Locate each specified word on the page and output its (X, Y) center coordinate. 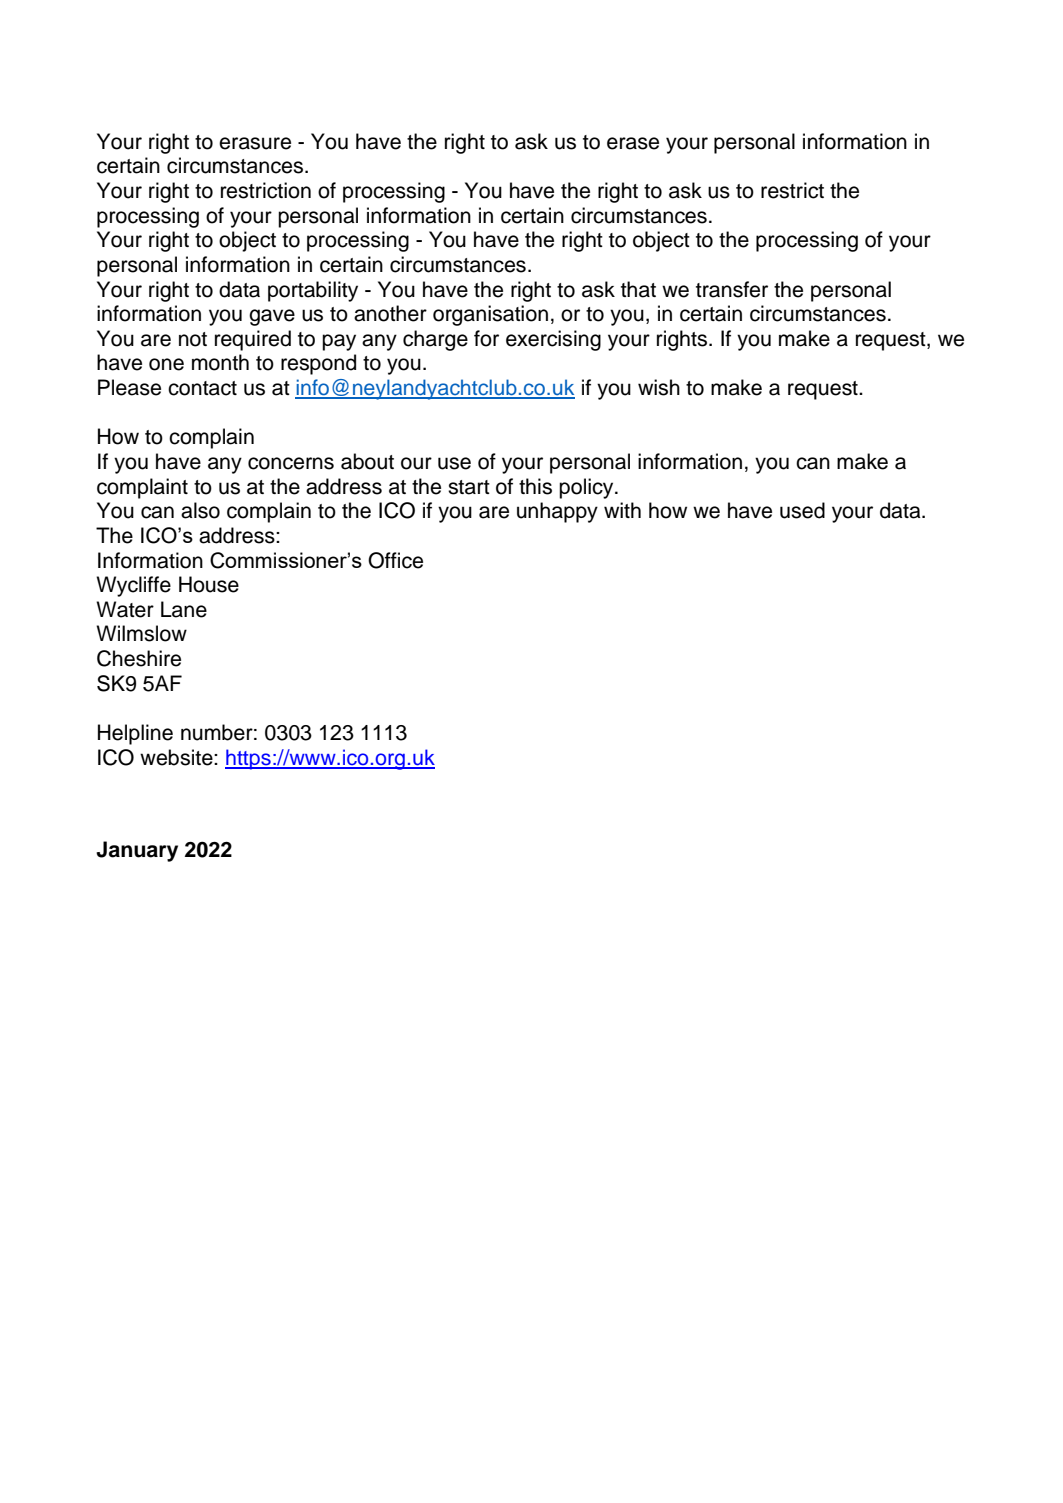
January (137, 851)
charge (435, 340)
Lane (184, 609)
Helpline (135, 734)
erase (633, 143)
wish (659, 387)
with (622, 510)
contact (202, 388)
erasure (255, 143)
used (802, 510)
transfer (732, 289)
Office (395, 560)
